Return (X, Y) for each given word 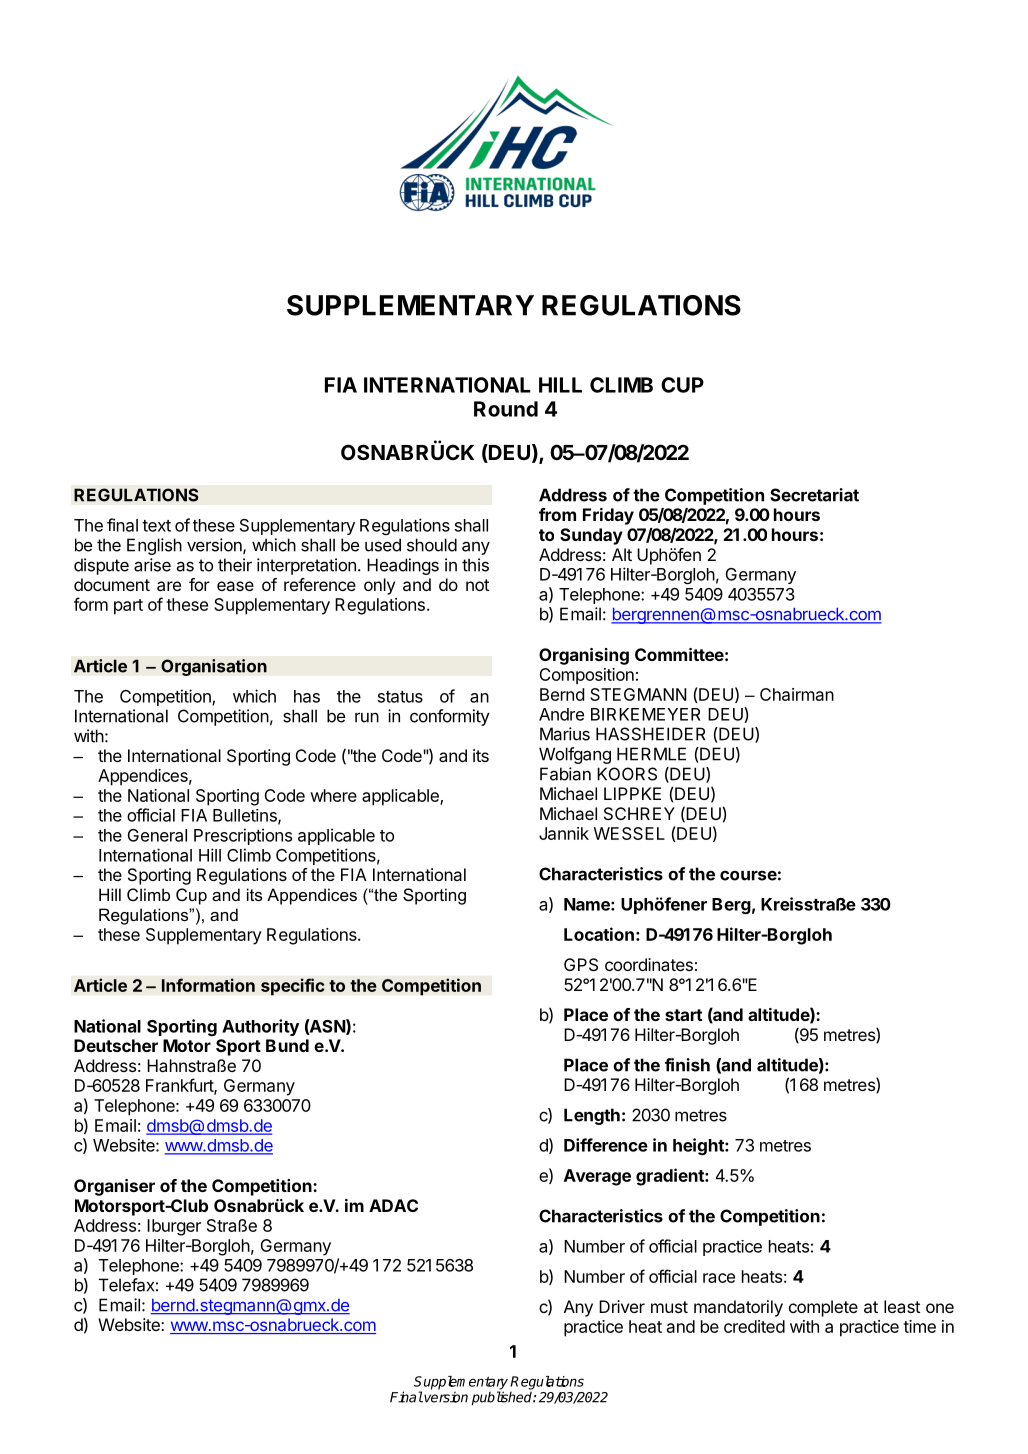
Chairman (797, 694)
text (156, 526)
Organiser (114, 1187)
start (683, 1015)
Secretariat (814, 495)
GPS (581, 964)
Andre (561, 714)
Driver (622, 1306)
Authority (260, 1027)
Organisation (214, 667)
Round (506, 409)
